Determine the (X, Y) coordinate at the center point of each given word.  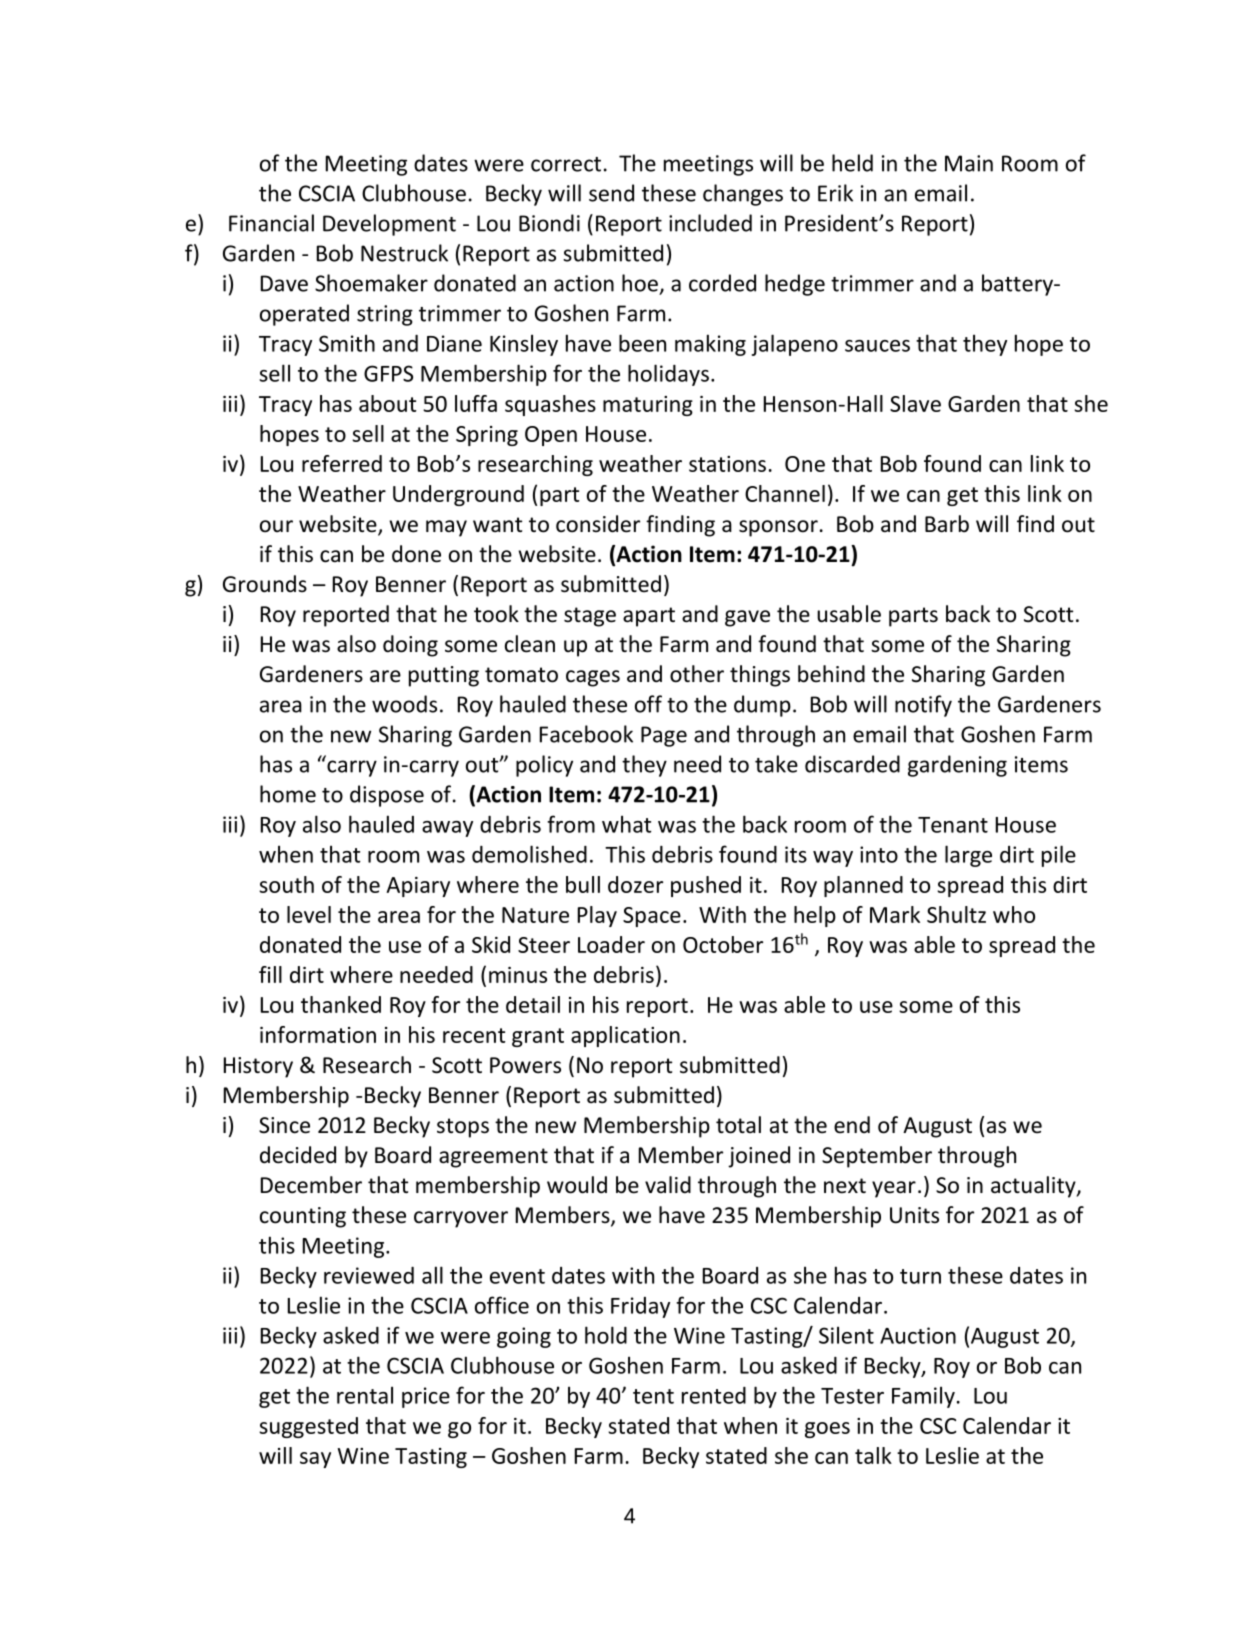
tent (653, 1396)
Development (389, 225)
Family (923, 1397)
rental (365, 1395)
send (611, 193)
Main (969, 163)
